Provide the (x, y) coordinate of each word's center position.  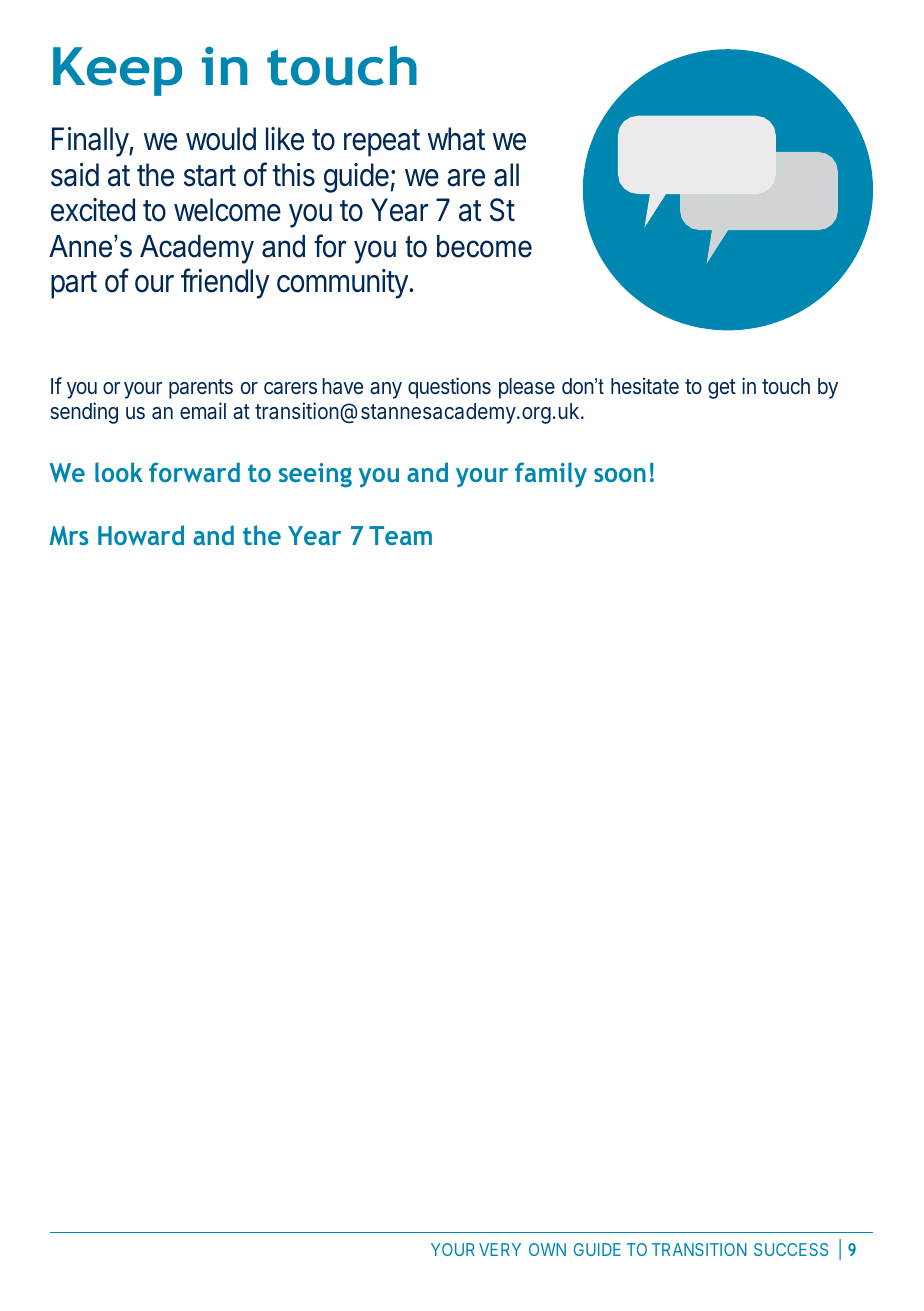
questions (449, 388)
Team (400, 535)
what (456, 139)
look (119, 472)
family (551, 474)
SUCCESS (791, 1249)
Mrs (69, 535)
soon (620, 475)
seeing (315, 475)
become (484, 246)
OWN (547, 1249)
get (722, 389)
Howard (141, 535)
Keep (117, 71)
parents (201, 389)
